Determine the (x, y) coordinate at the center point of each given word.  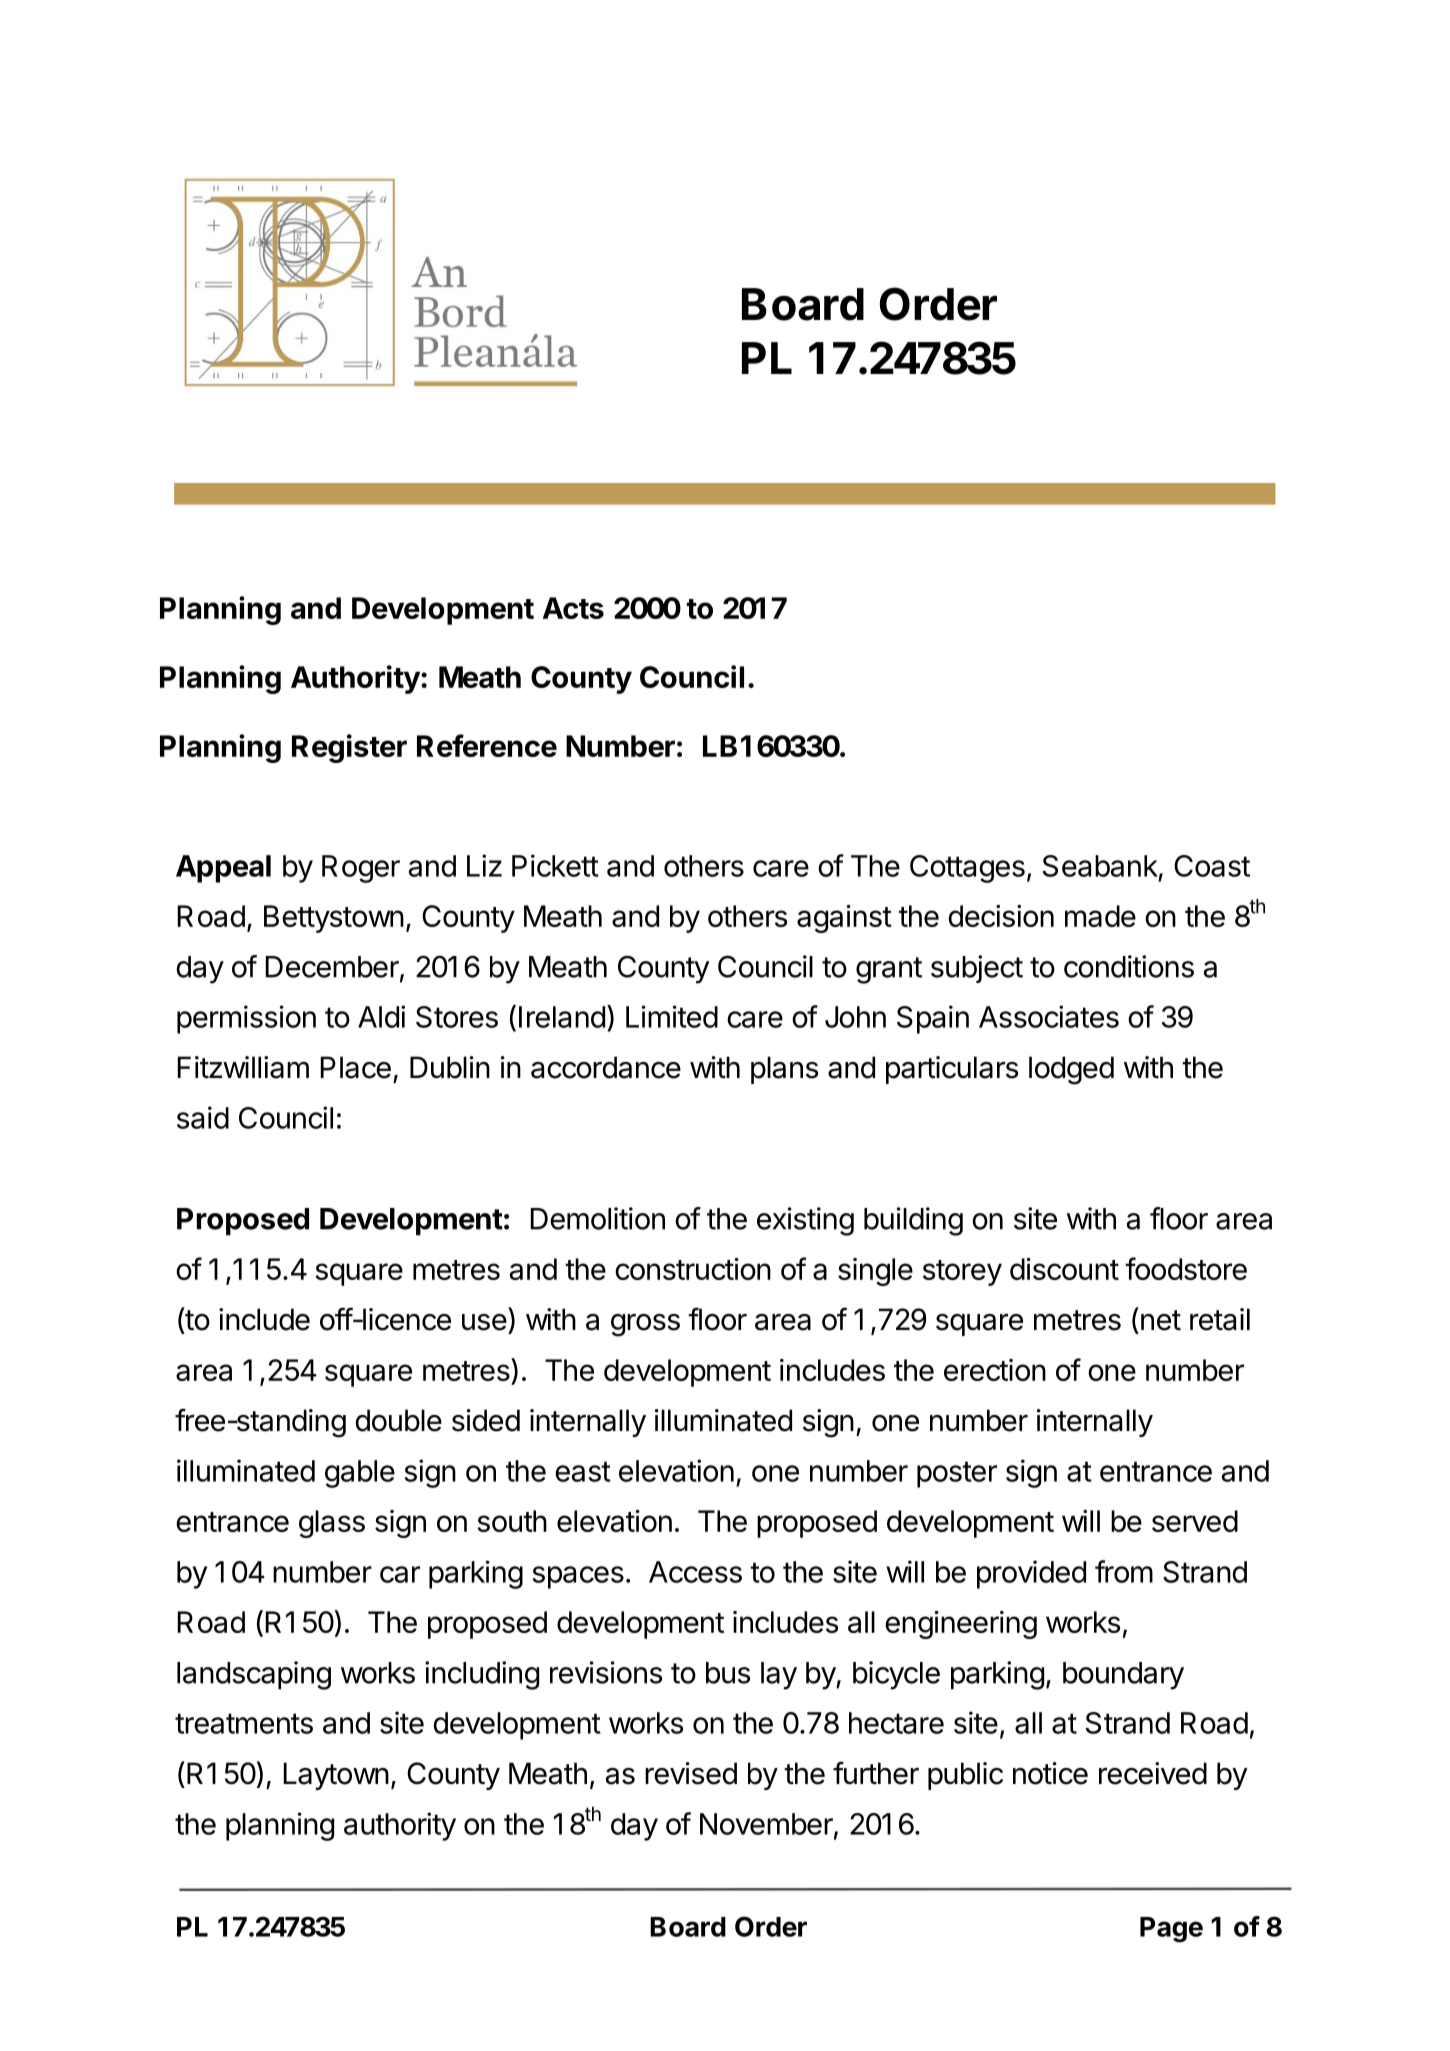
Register (349, 748)
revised (691, 1773)
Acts (573, 608)
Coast (1212, 866)
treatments (244, 1723)
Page (1171, 1930)
